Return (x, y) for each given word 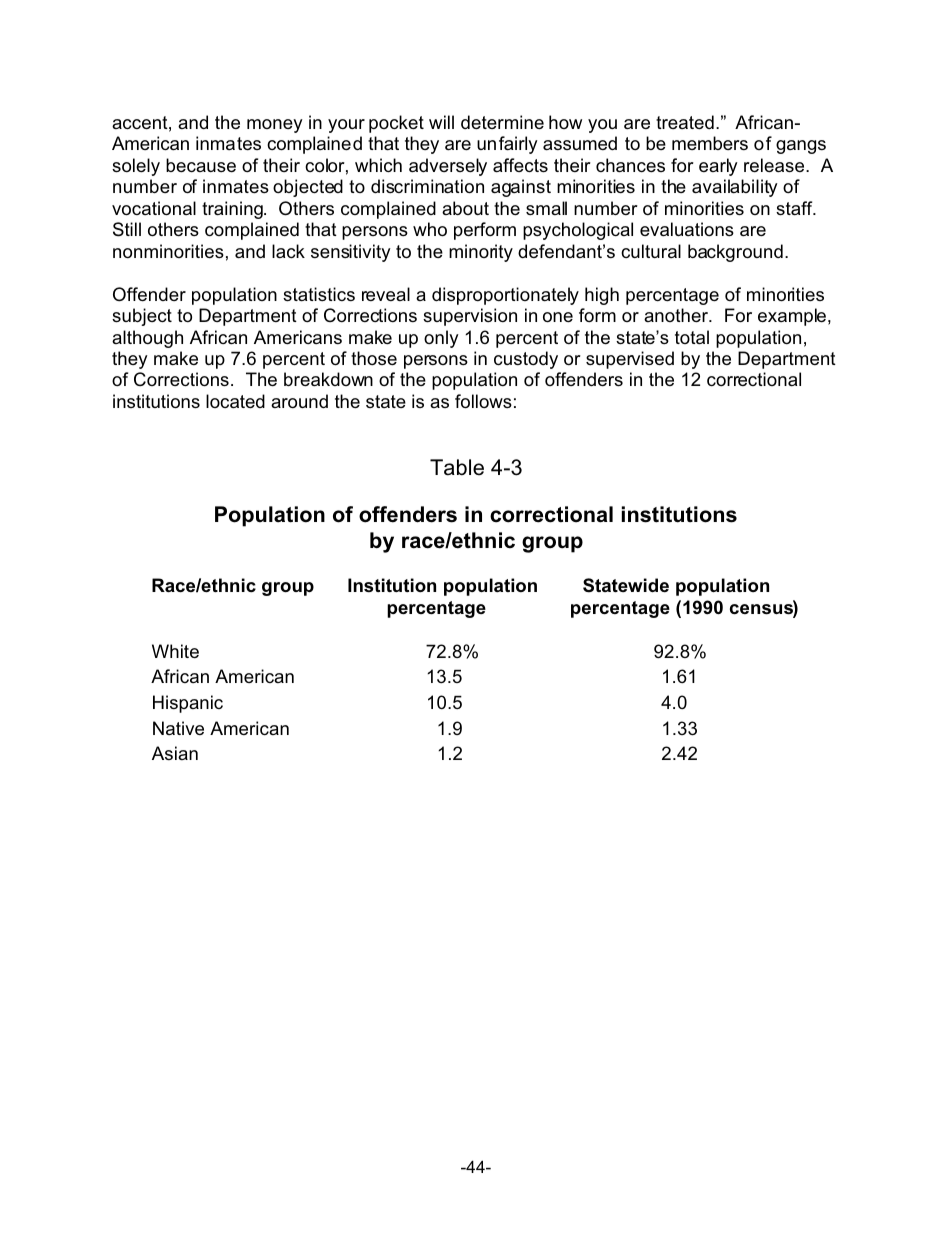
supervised (630, 360)
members (710, 143)
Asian (175, 753)
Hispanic (188, 704)
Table (457, 467)
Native (178, 728)
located (235, 401)
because (201, 165)
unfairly (507, 145)
